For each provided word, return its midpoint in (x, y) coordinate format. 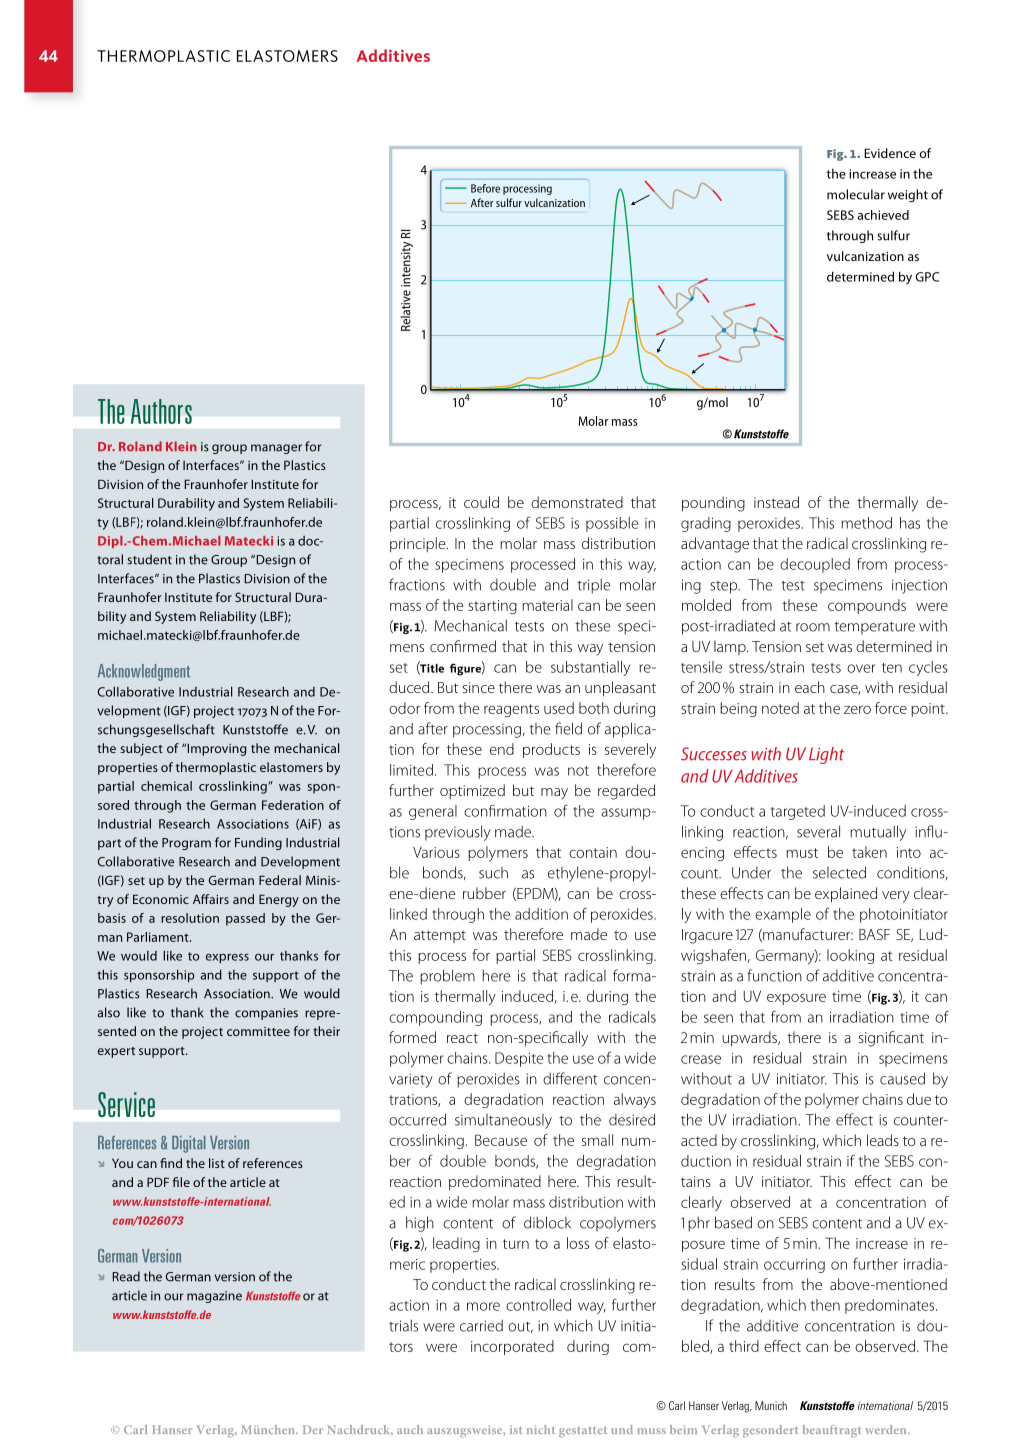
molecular (856, 194)
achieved (883, 215)
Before (485, 188)
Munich (771, 1405)
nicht (541, 1429)
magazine (214, 1297)
